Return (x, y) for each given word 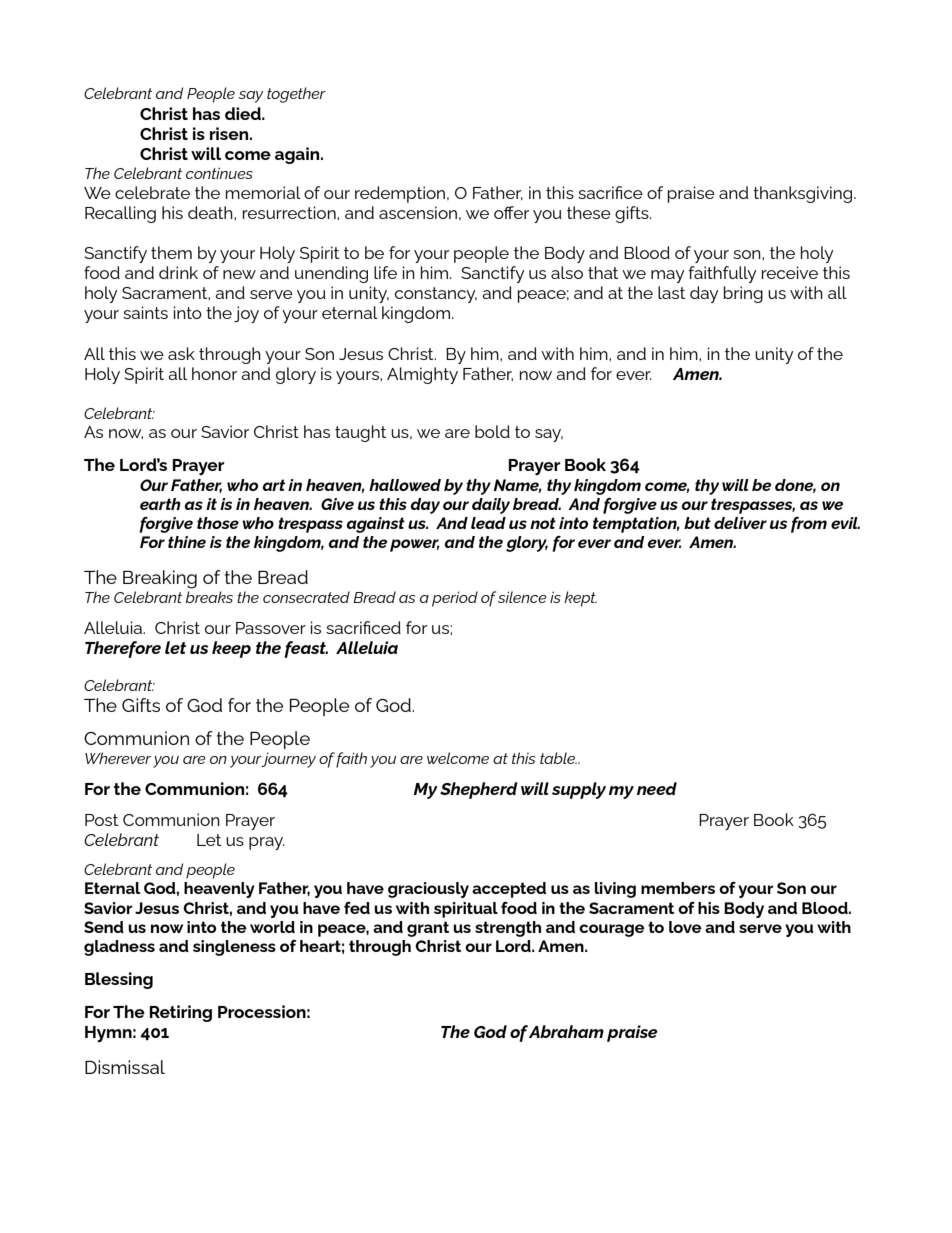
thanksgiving (804, 194)
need (657, 788)
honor (214, 373)
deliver (740, 523)
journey (288, 760)
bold (492, 431)
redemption (401, 194)
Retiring (180, 1013)
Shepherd (479, 790)
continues (219, 173)
